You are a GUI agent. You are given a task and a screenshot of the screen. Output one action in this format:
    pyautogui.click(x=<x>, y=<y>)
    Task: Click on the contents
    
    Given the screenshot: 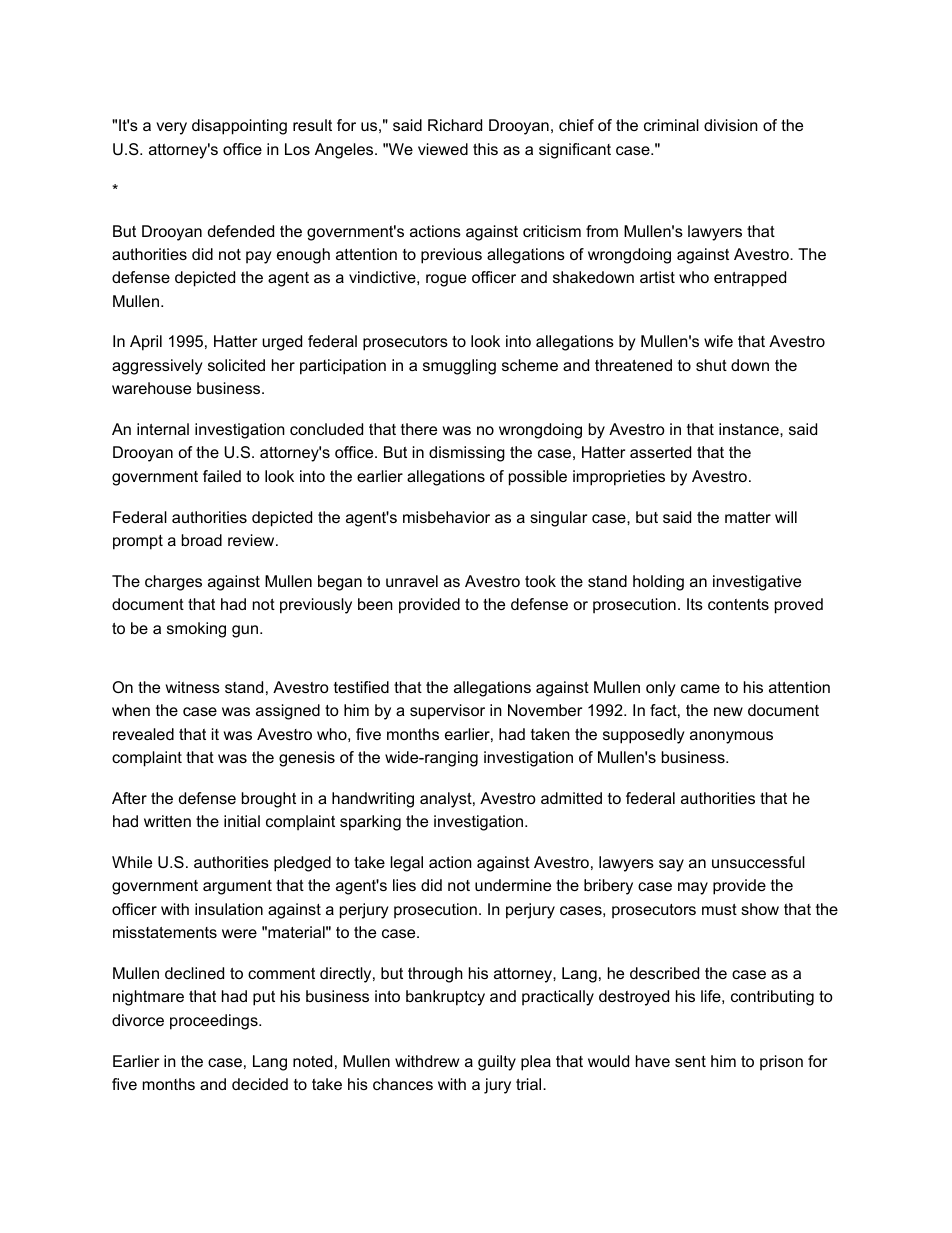 What is the action you would take?
    pyautogui.click(x=738, y=604)
